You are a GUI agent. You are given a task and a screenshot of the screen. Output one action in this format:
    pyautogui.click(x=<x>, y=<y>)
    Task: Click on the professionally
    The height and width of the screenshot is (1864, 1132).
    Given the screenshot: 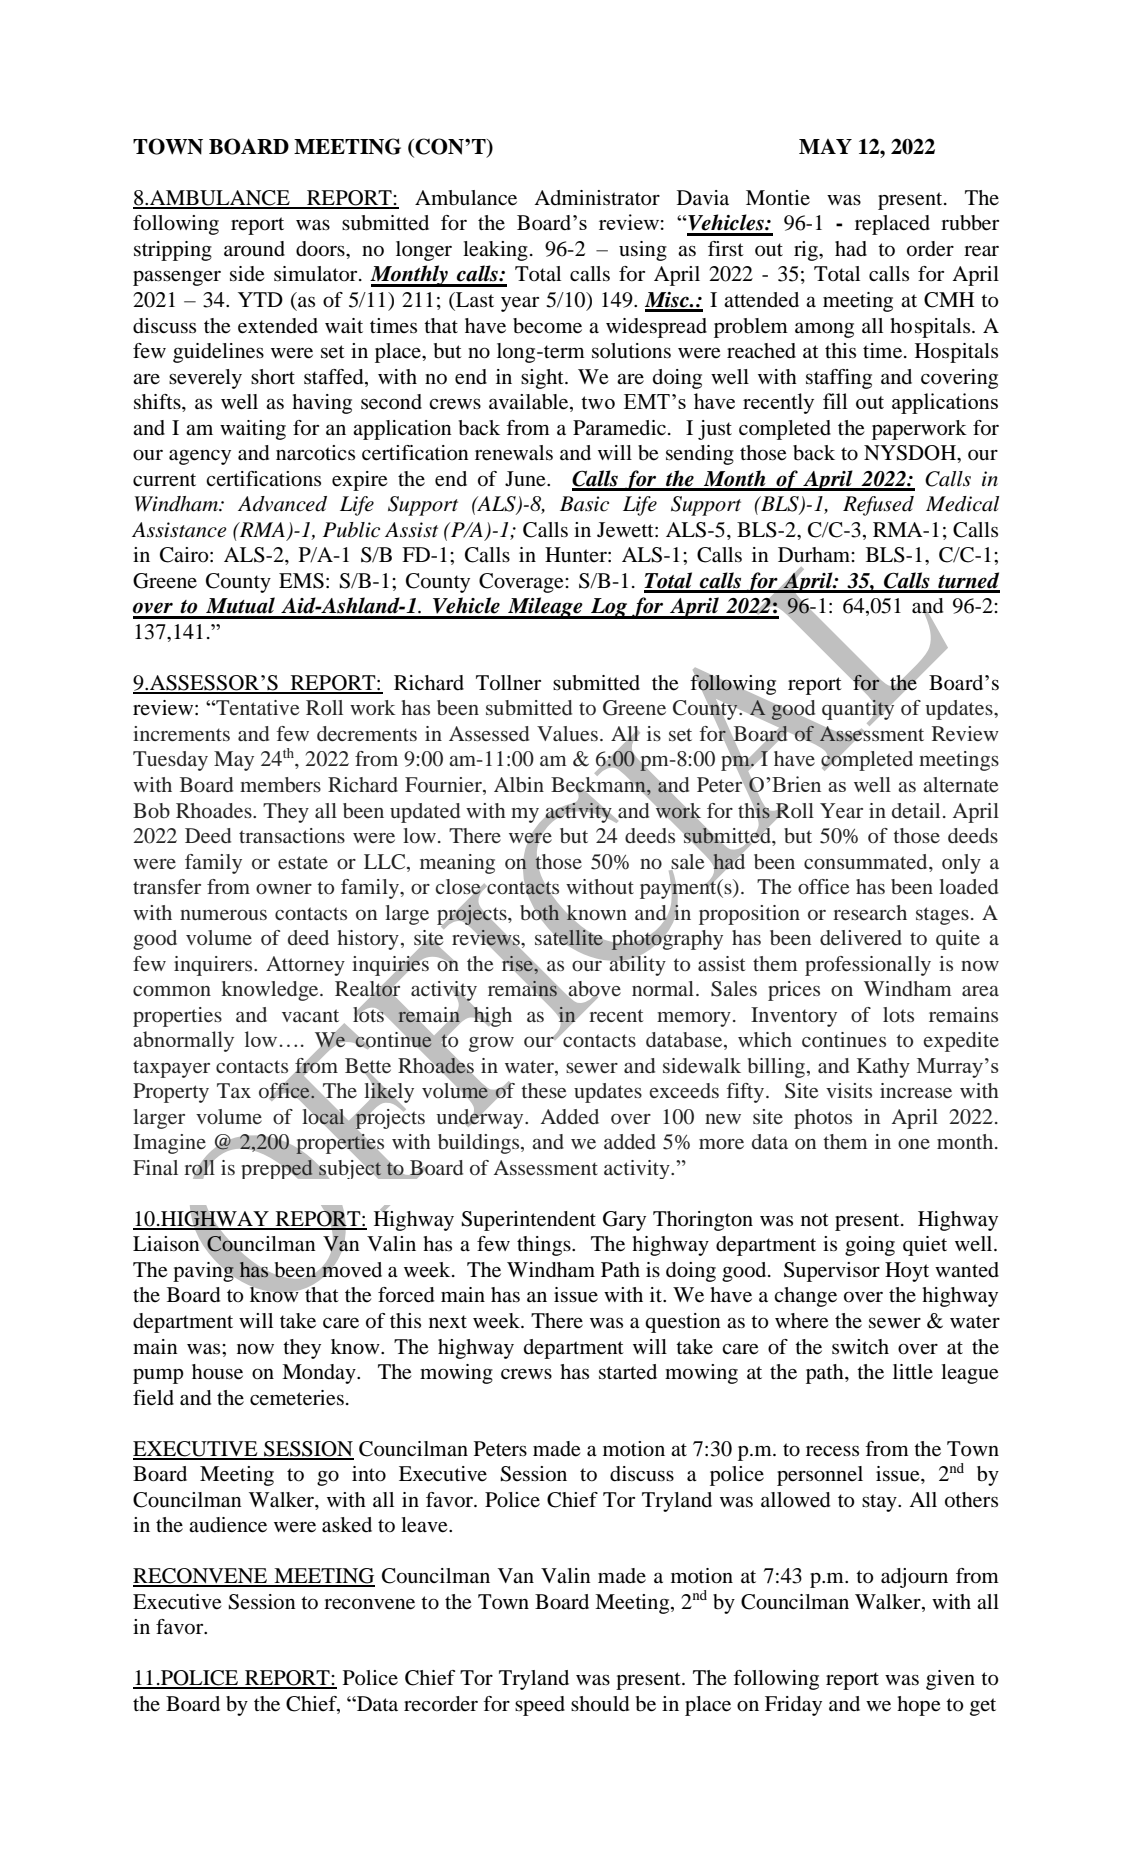 What is the action you would take?
    pyautogui.click(x=868, y=966)
